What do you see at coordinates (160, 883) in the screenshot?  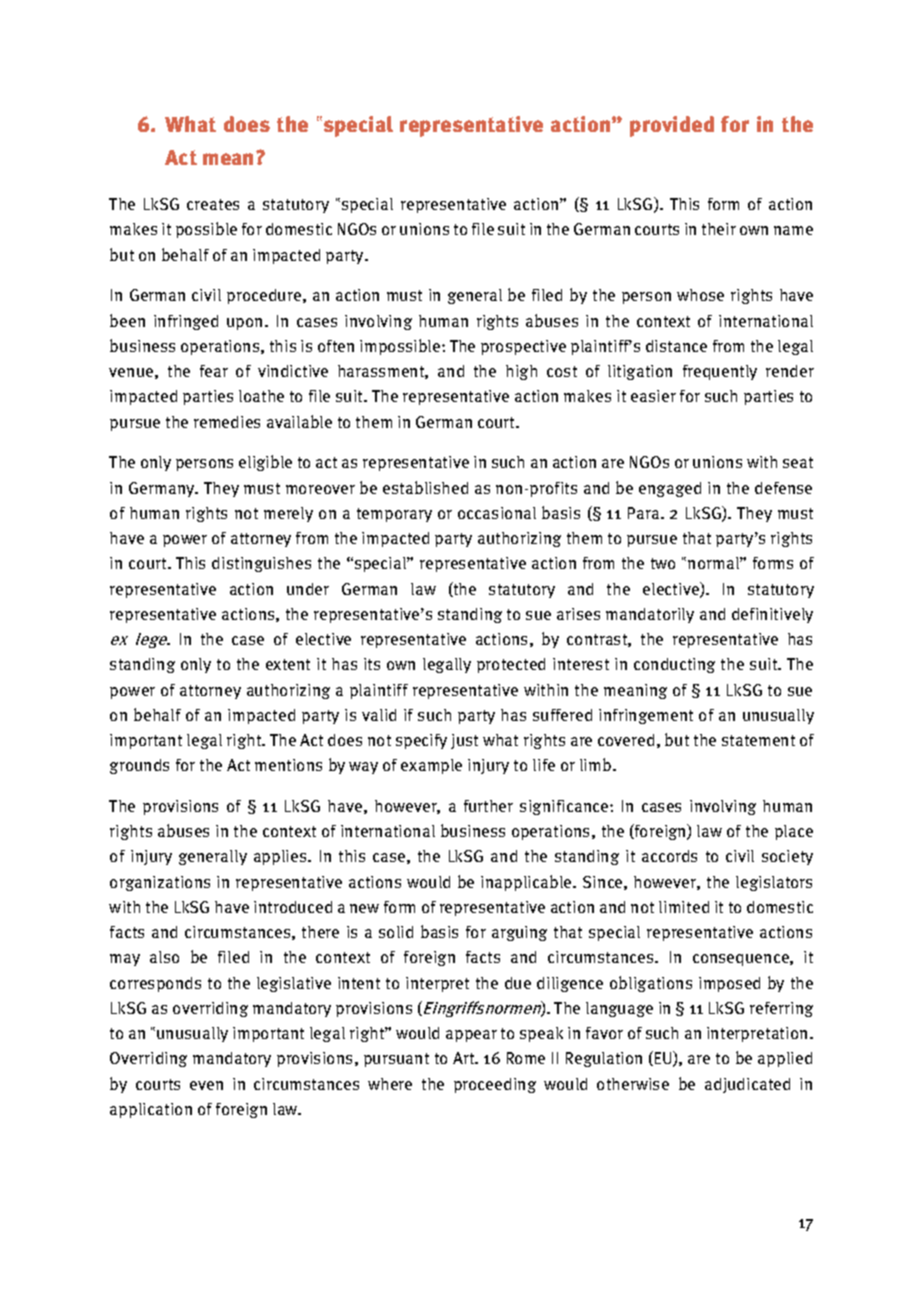 I see `organizations` at bounding box center [160, 883].
